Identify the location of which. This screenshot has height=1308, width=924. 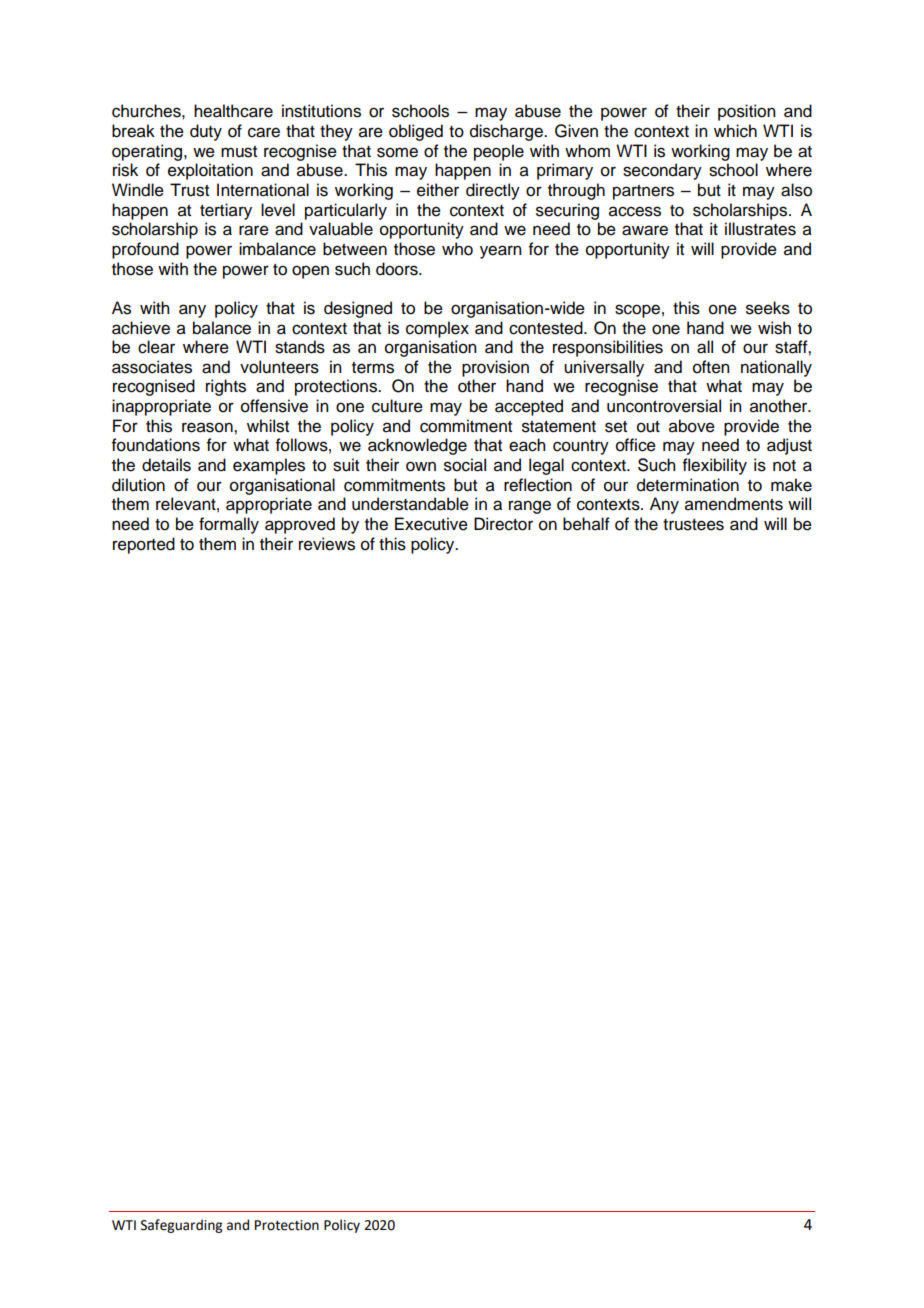
(735, 131).
